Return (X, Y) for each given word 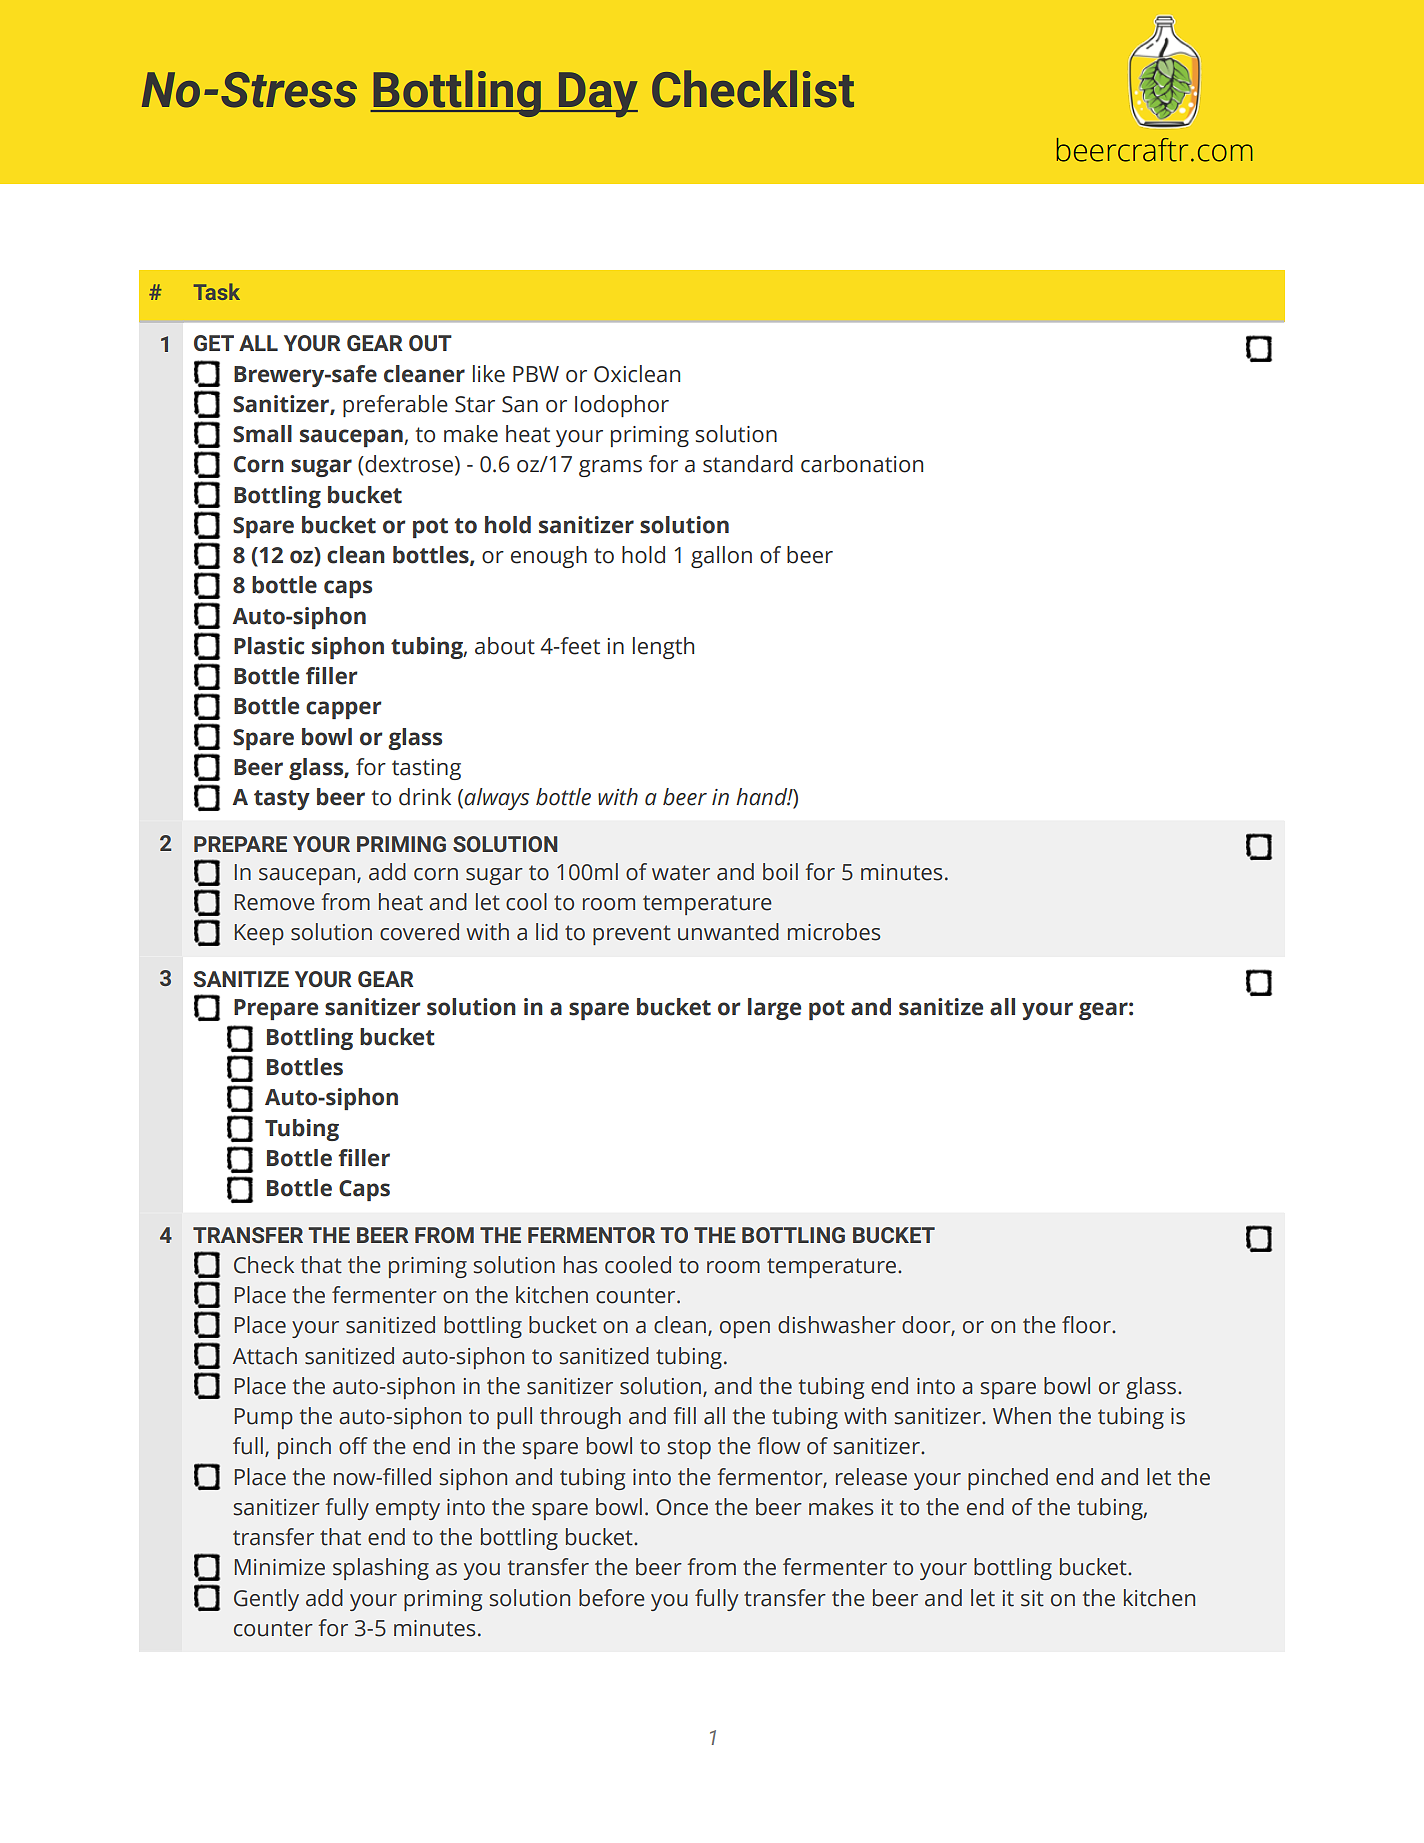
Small (262, 434)
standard (748, 464)
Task (217, 291)
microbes (834, 932)
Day (597, 95)
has (580, 1265)
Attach (265, 1356)
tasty (282, 800)
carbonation (862, 464)
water (681, 873)
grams (610, 468)
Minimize (280, 1567)
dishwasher (837, 1325)
